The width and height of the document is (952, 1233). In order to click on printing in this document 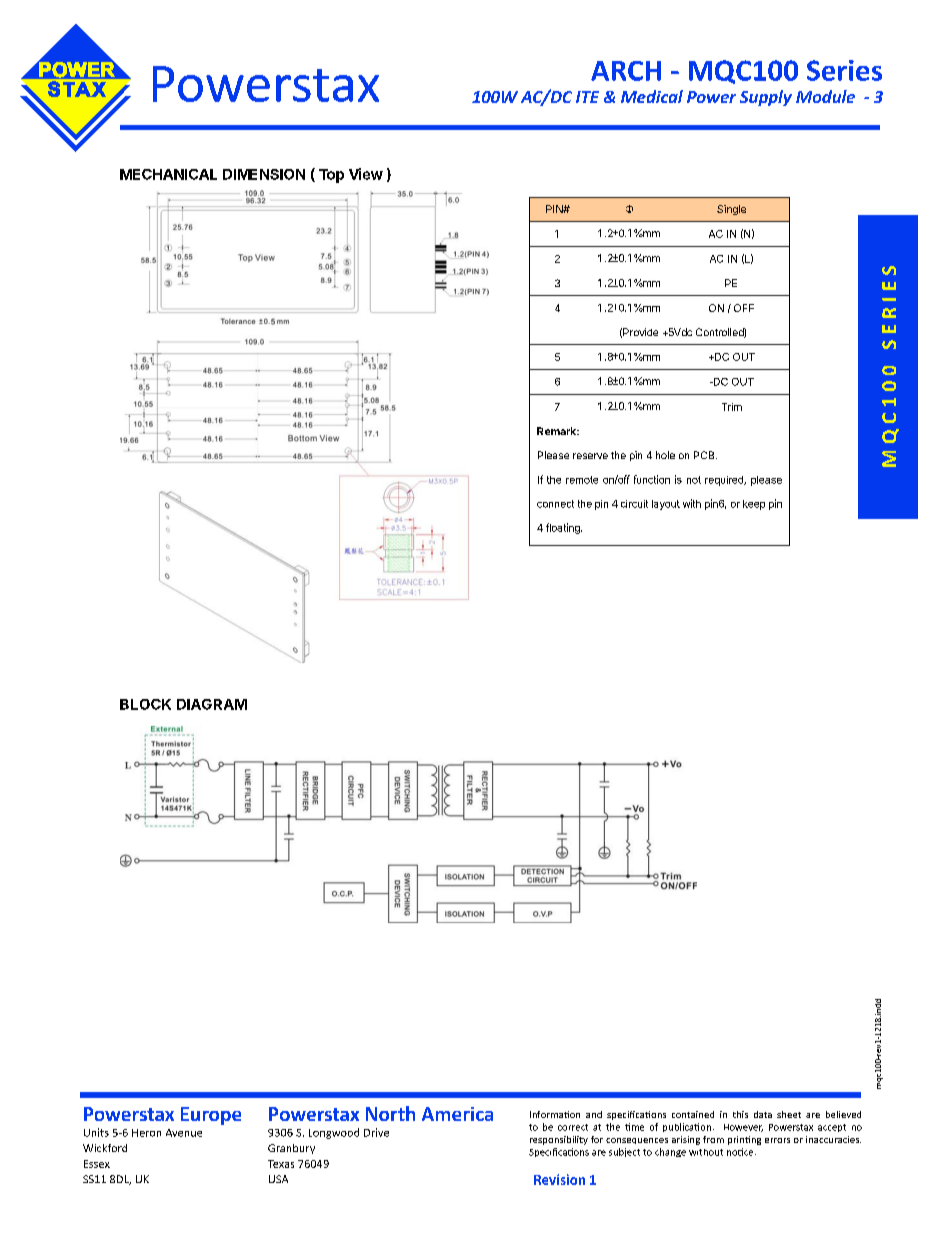, I will do `click(744, 1140)`.
